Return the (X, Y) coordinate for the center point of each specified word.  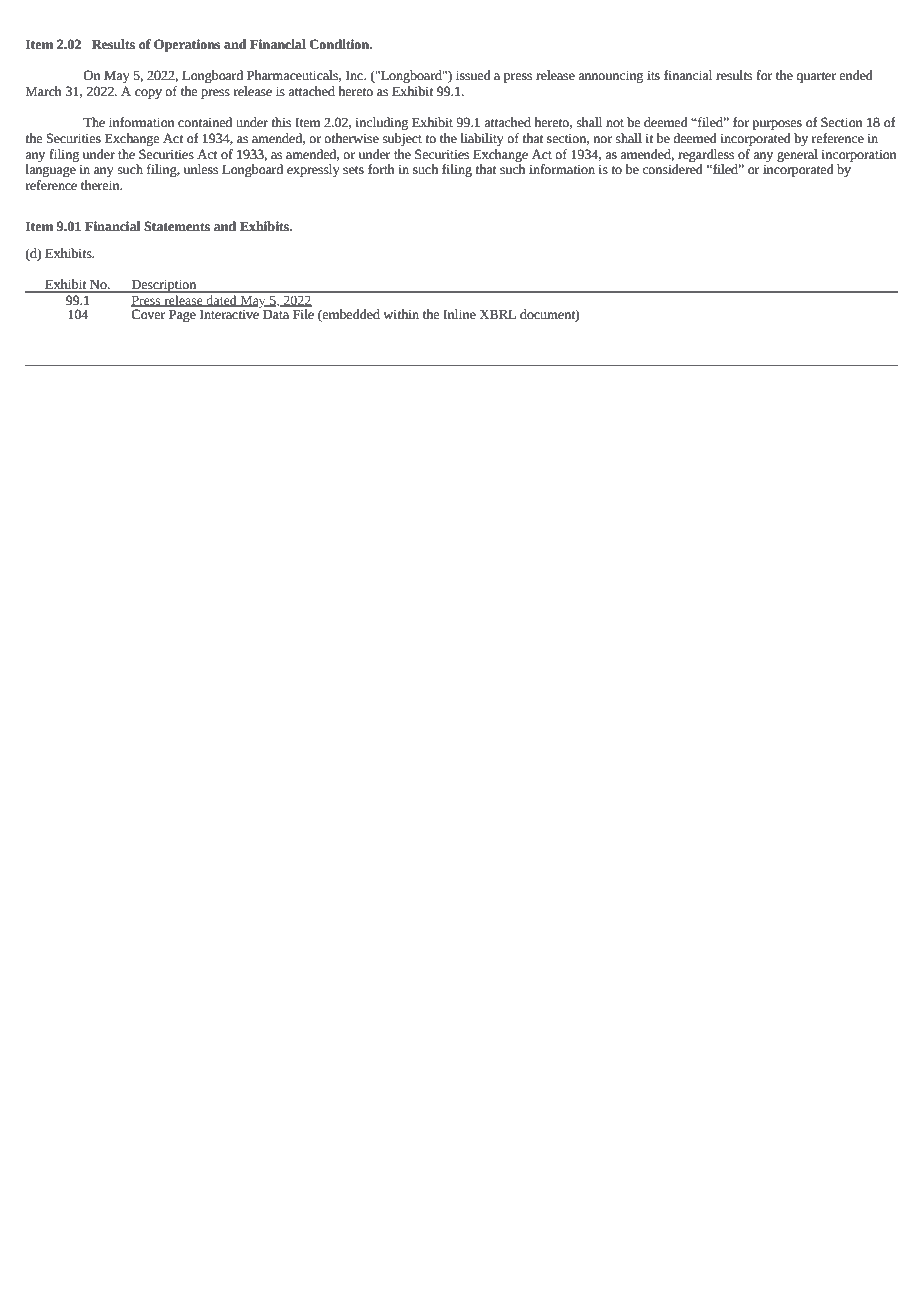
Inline (459, 314)
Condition (341, 44)
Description (164, 286)
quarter (816, 77)
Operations (187, 45)
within (401, 314)
